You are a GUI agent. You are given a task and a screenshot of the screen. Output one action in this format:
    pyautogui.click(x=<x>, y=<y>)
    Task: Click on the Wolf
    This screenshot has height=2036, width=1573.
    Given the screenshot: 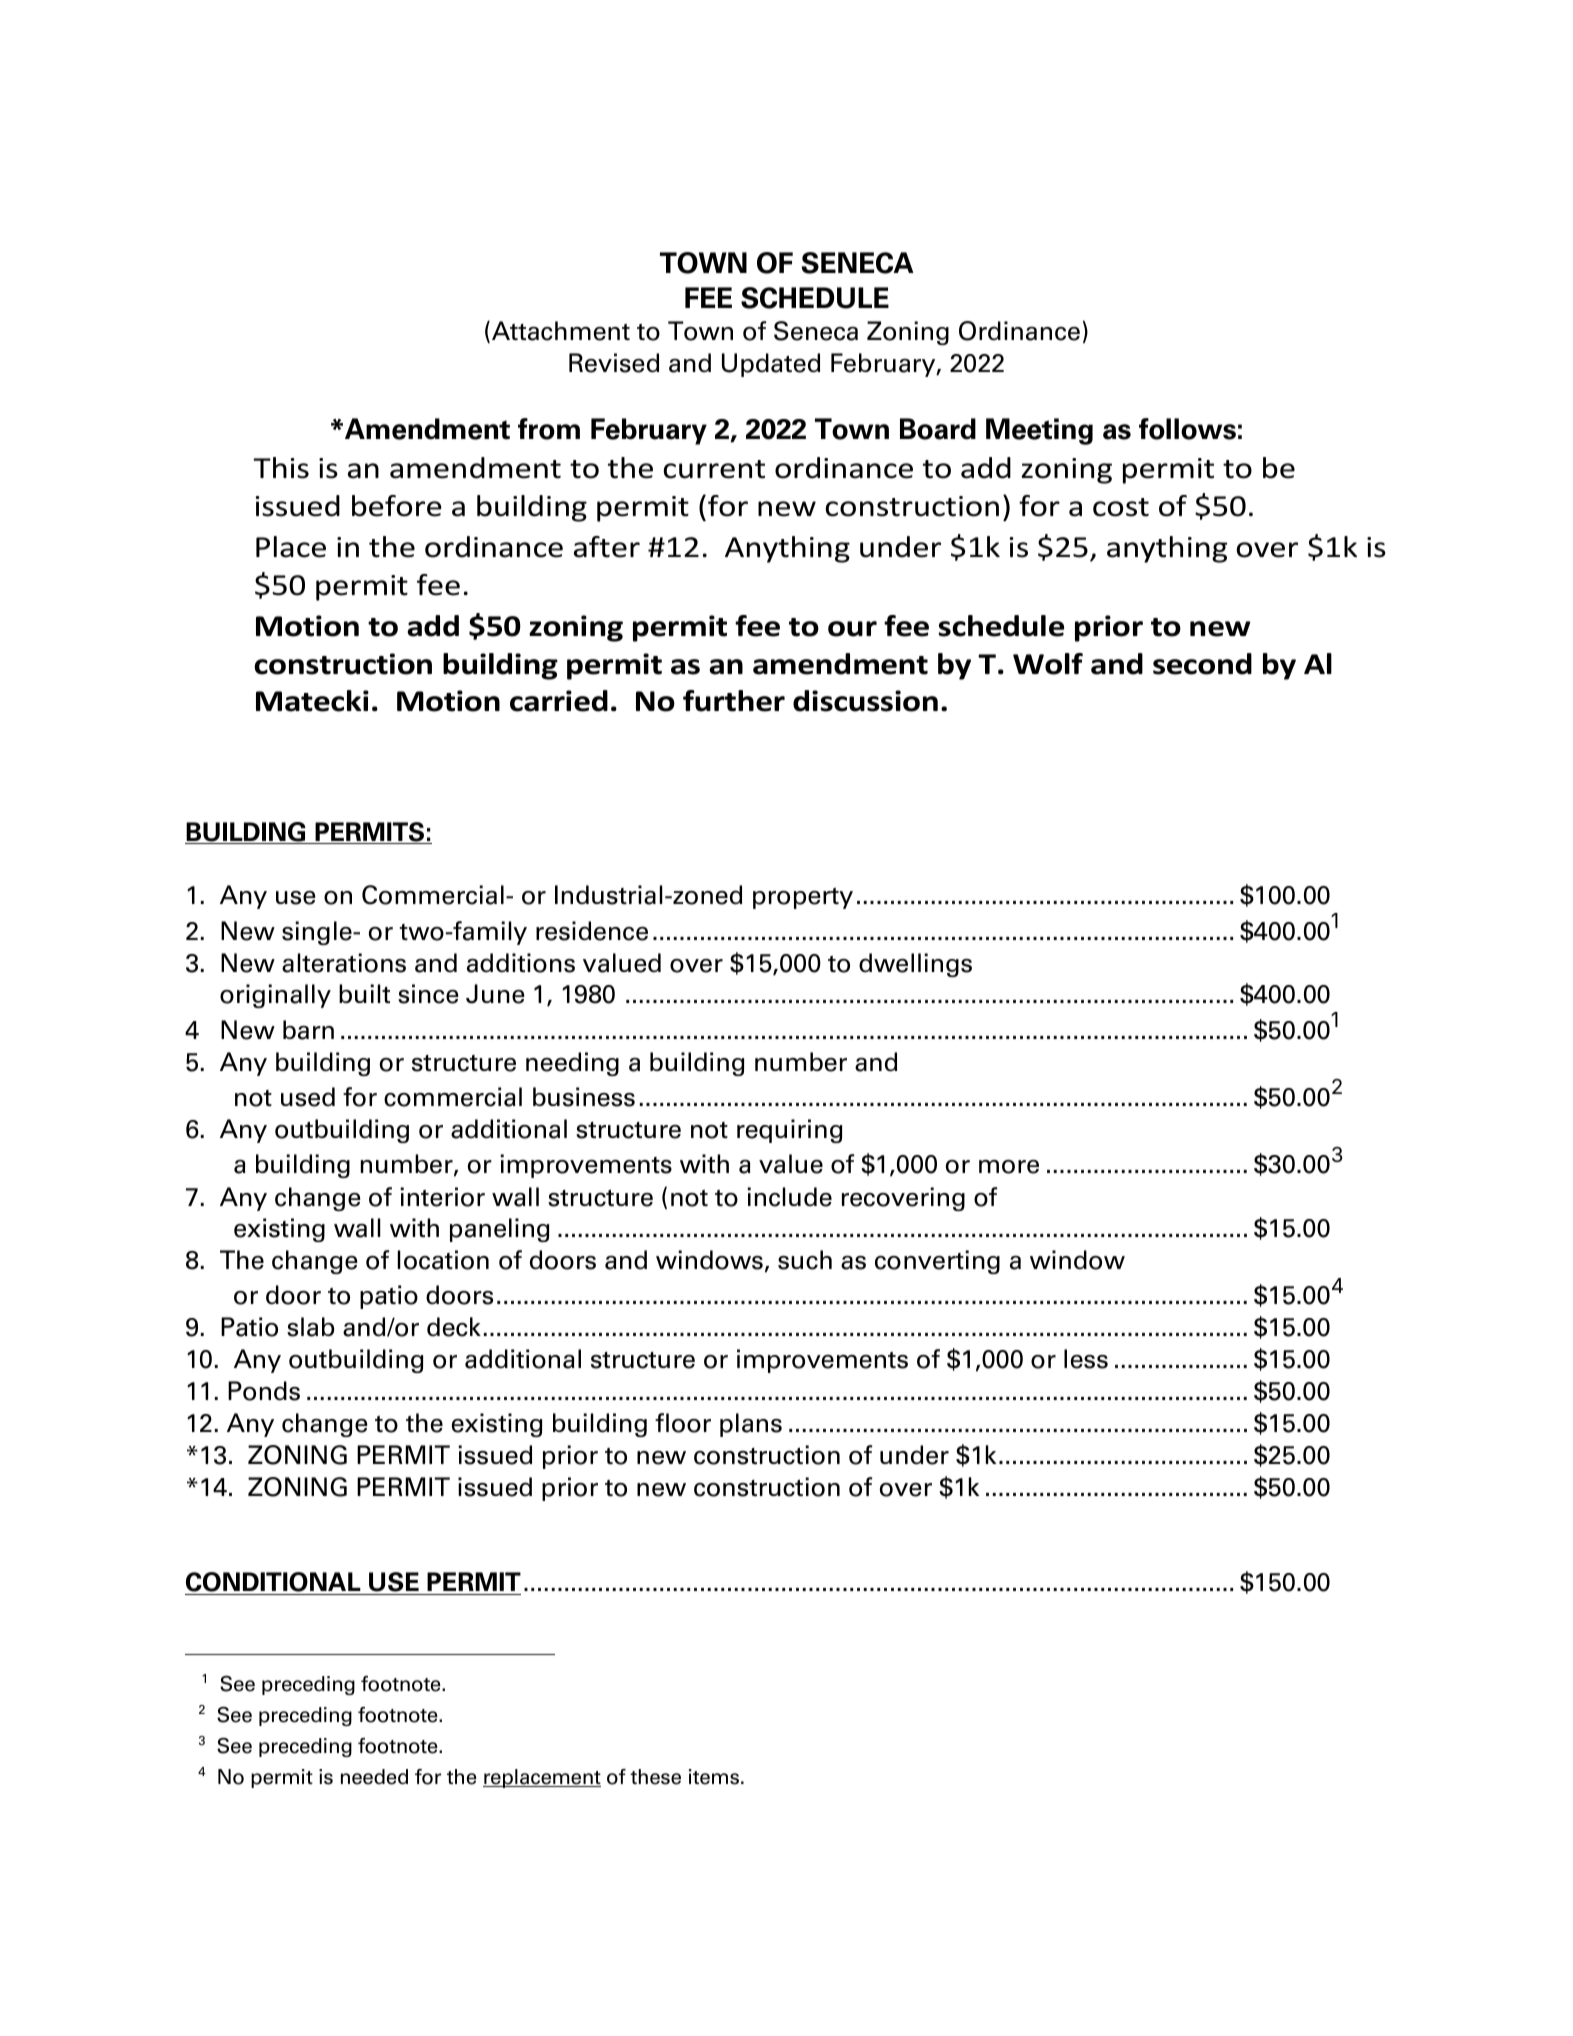 What is the action you would take?
    pyautogui.click(x=1048, y=664)
